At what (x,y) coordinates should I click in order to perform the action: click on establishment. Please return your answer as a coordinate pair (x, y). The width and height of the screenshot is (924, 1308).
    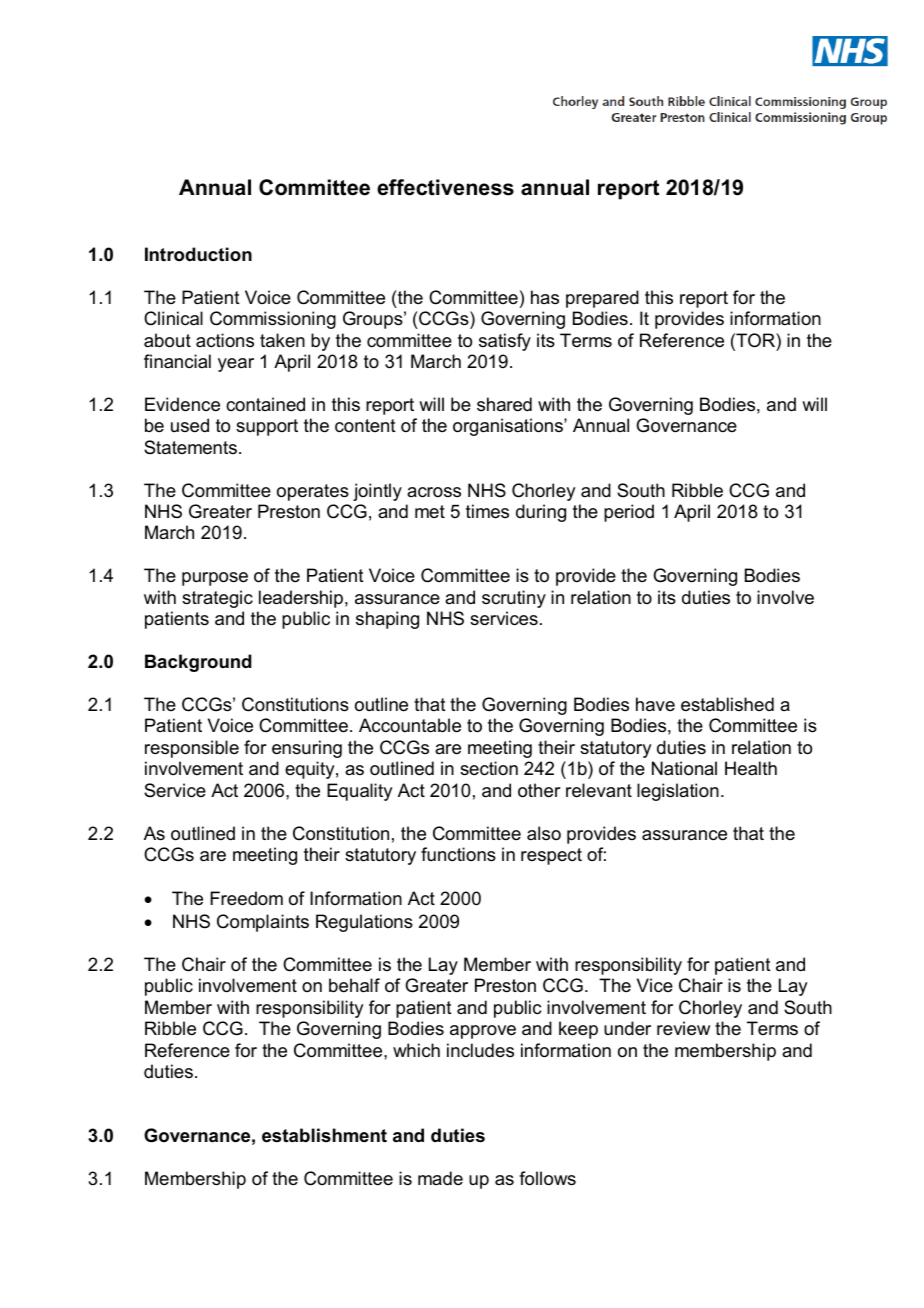
    Looking at the image, I should click on (324, 1135).
